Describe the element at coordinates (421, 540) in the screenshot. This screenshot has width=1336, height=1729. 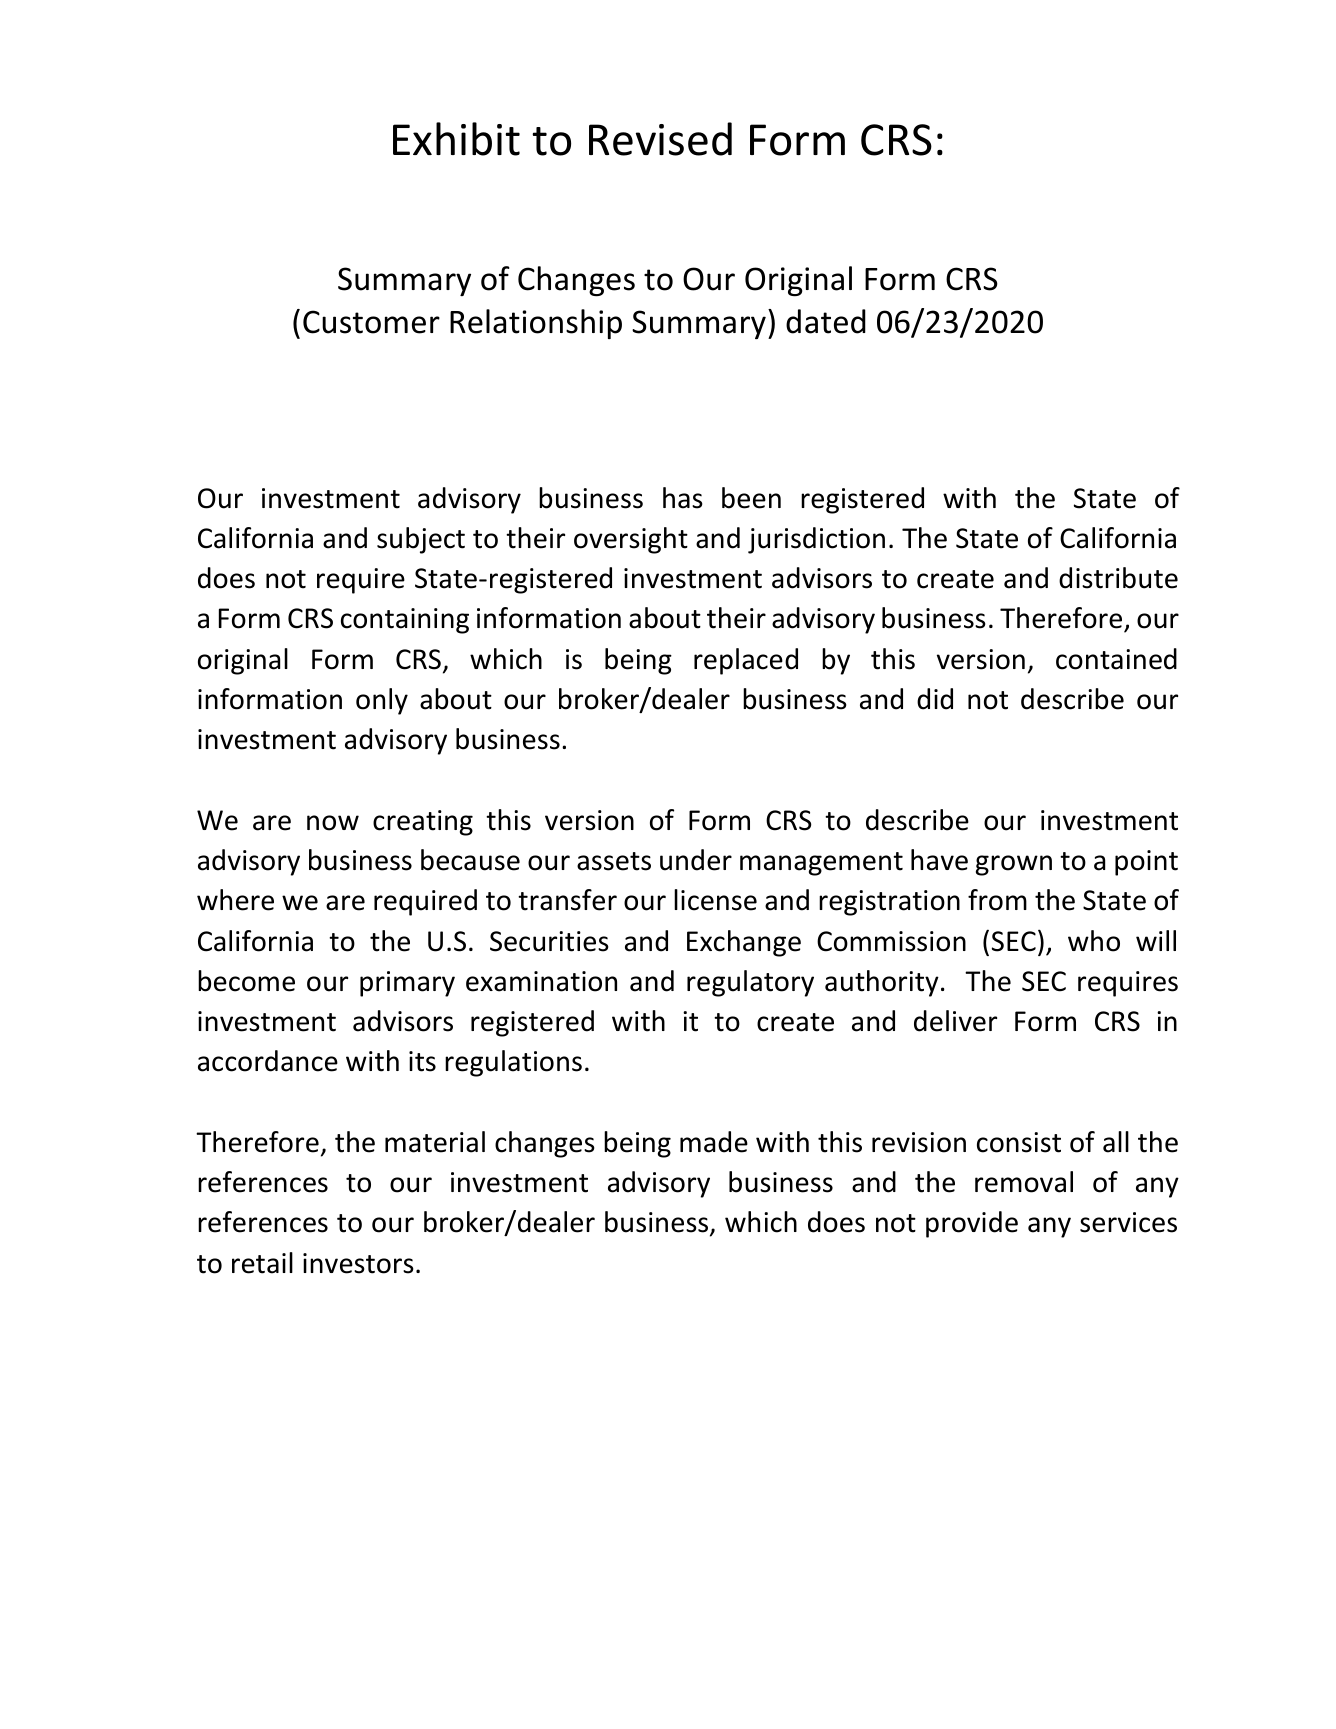
I see `subject` at that location.
